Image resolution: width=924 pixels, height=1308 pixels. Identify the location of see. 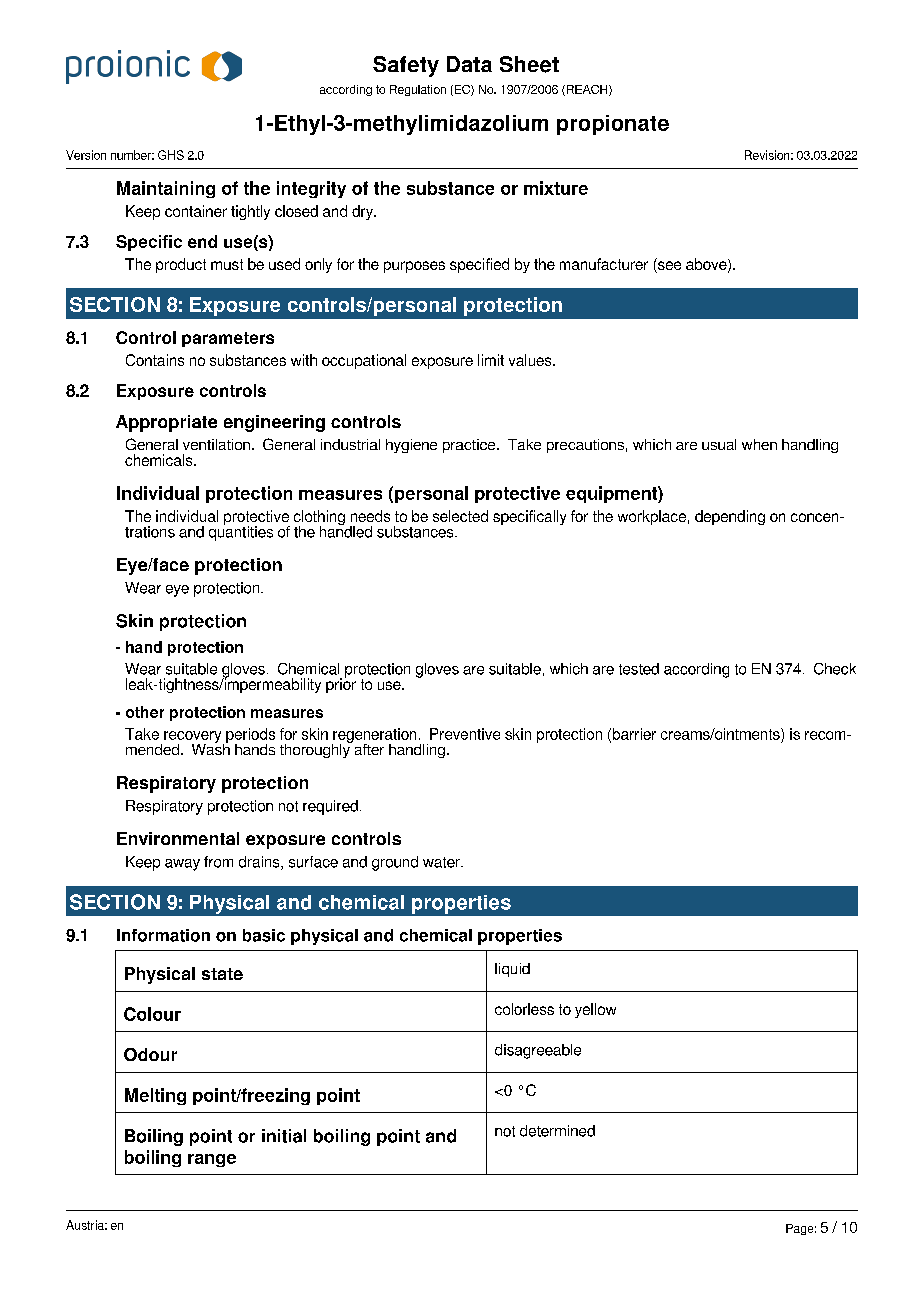
(668, 267).
